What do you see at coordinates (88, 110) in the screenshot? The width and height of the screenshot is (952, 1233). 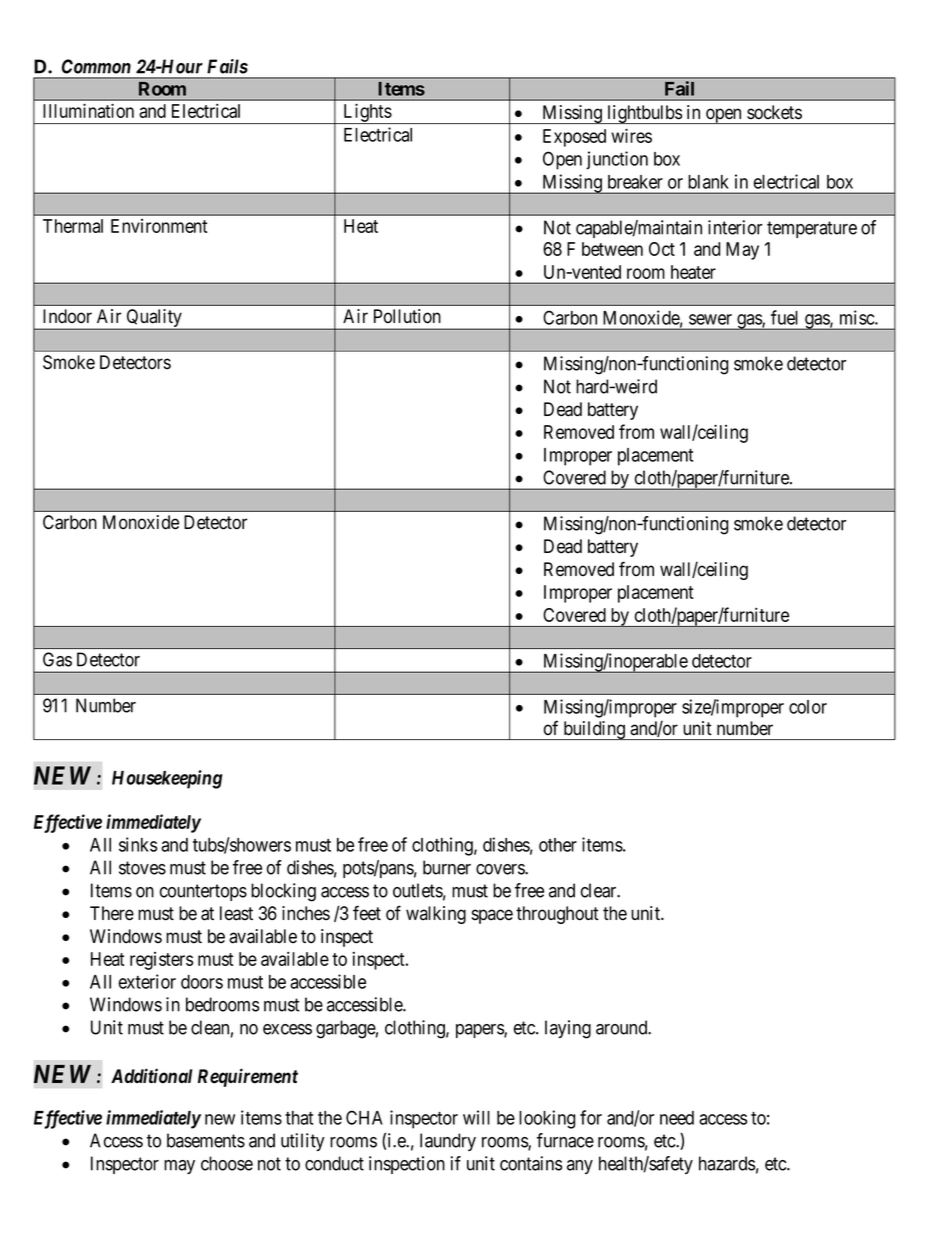 I see `Illumination` at bounding box center [88, 110].
